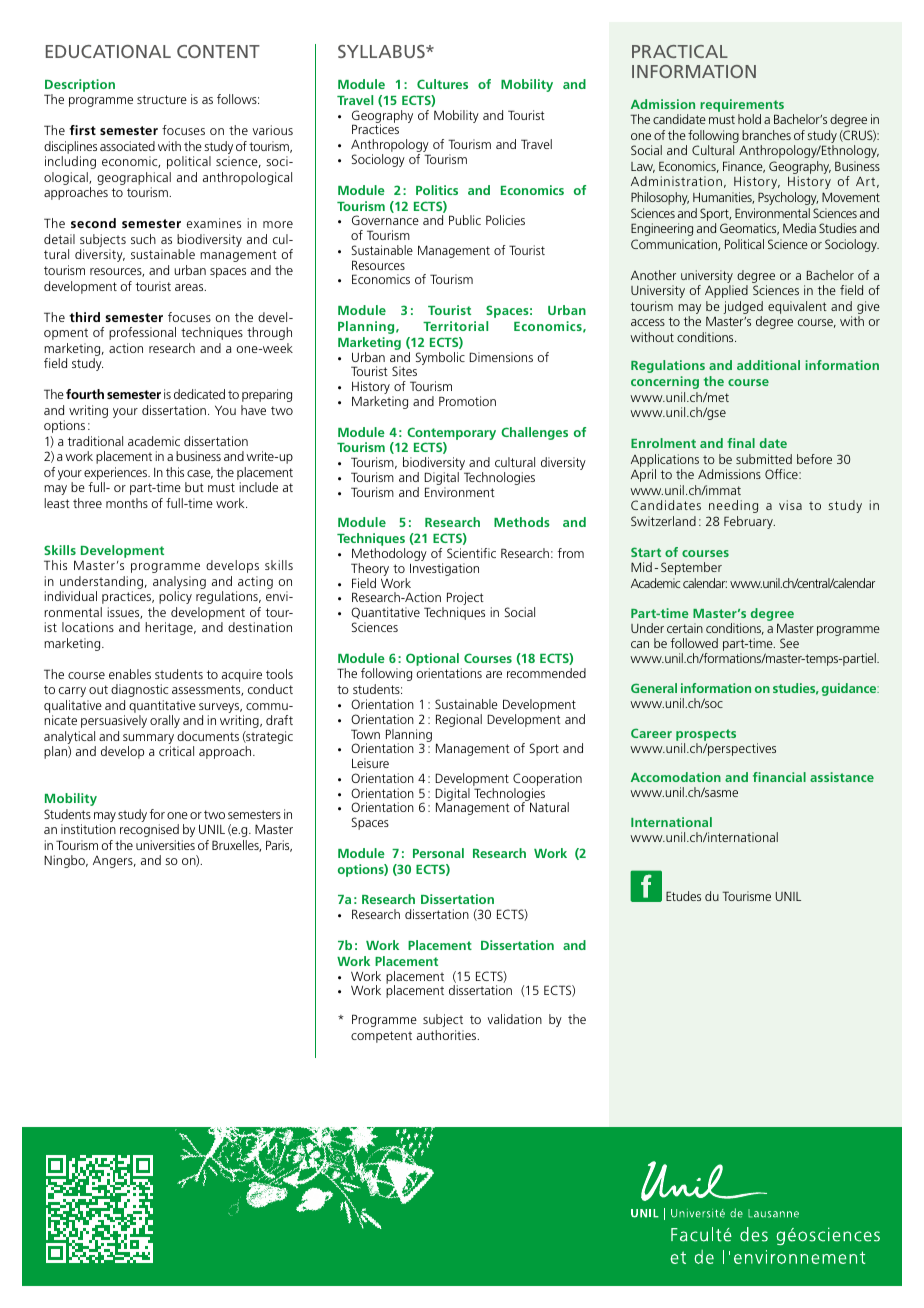 This screenshot has height=1308, width=924. What do you see at coordinates (442, 84) in the screenshot?
I see `Cultures` at bounding box center [442, 84].
